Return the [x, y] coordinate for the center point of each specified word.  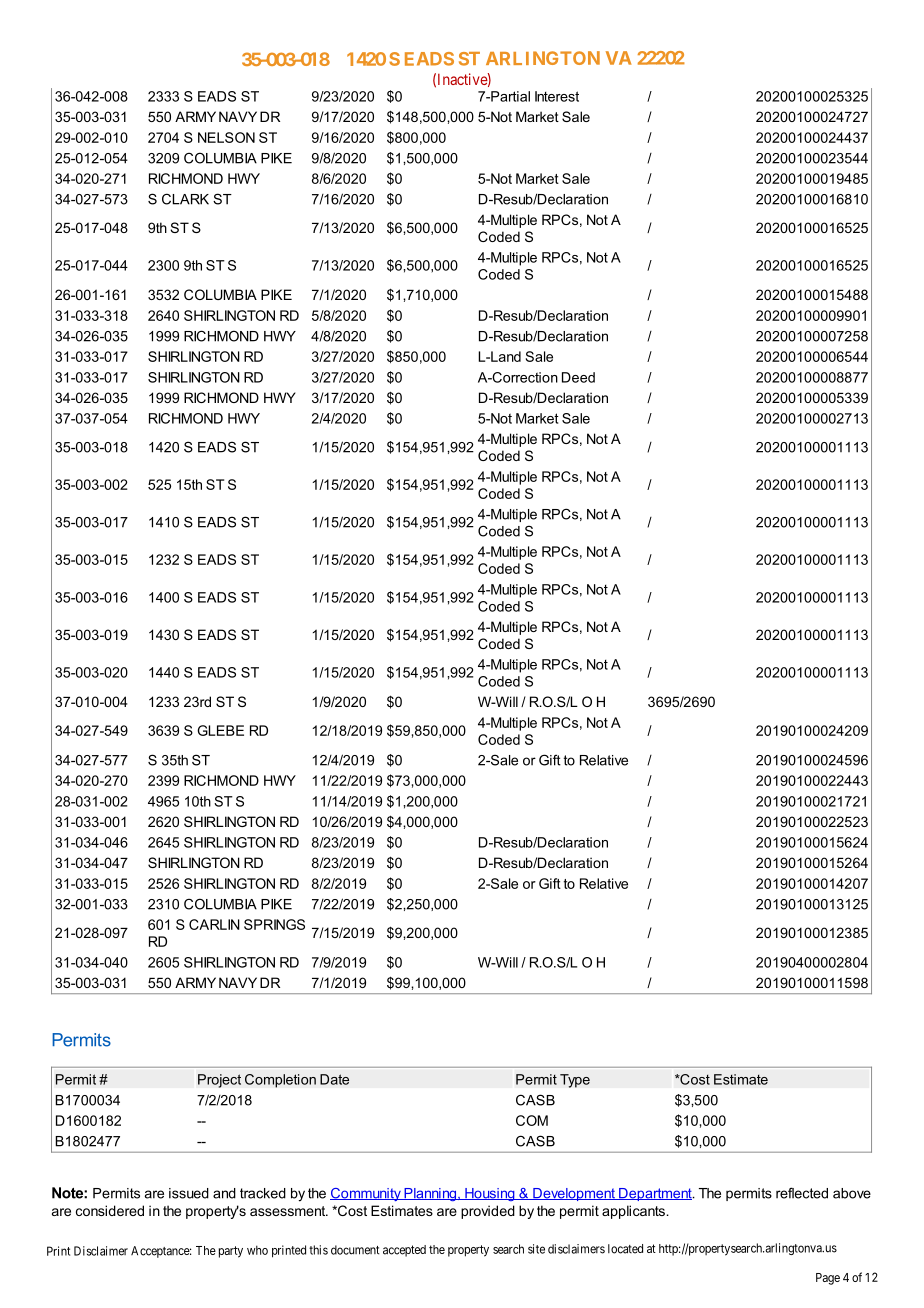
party [231, 1252]
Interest [557, 96]
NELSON [226, 137]
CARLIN [214, 924]
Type [575, 1081]
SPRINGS [274, 924]
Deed [578, 377]
